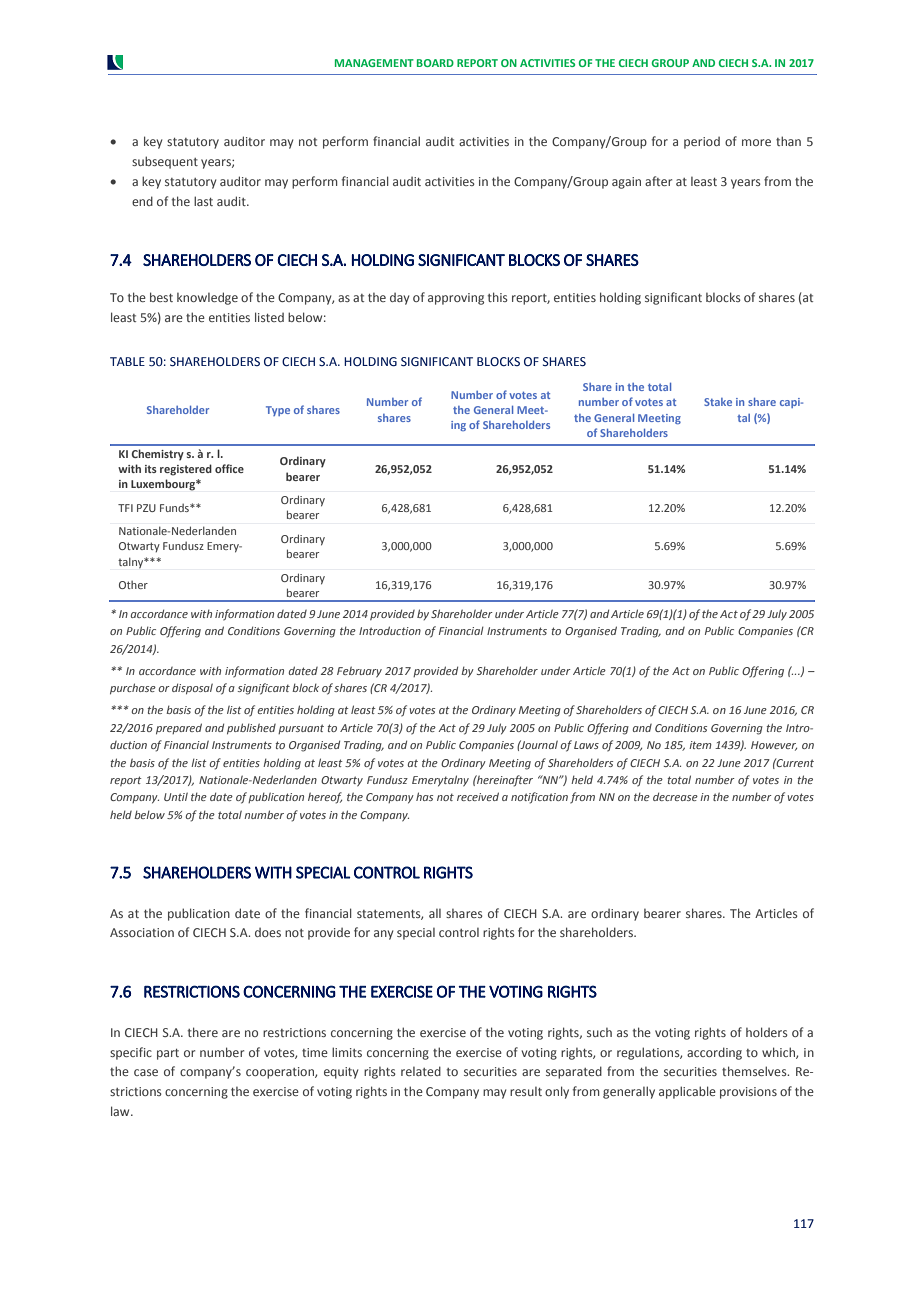 This screenshot has height=1308, width=924. Describe the element at coordinates (700, 745) in the screenshot. I see `item` at that location.
